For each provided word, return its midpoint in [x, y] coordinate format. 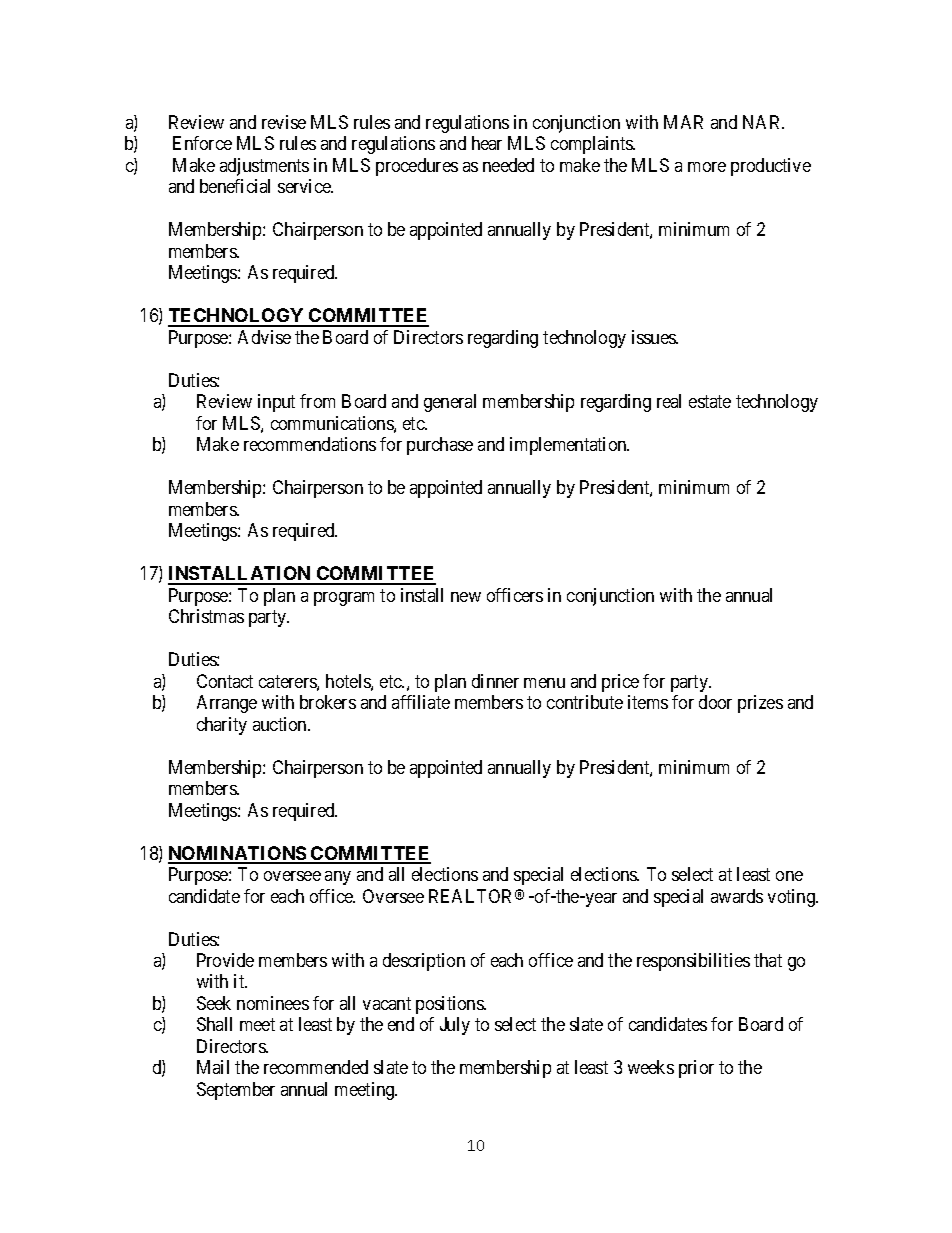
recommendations [310, 444]
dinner [495, 681]
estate [710, 402]
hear [487, 143]
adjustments [264, 167]
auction [281, 724]
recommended [316, 1067]
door [715, 702]
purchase [440, 446]
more [707, 167]
